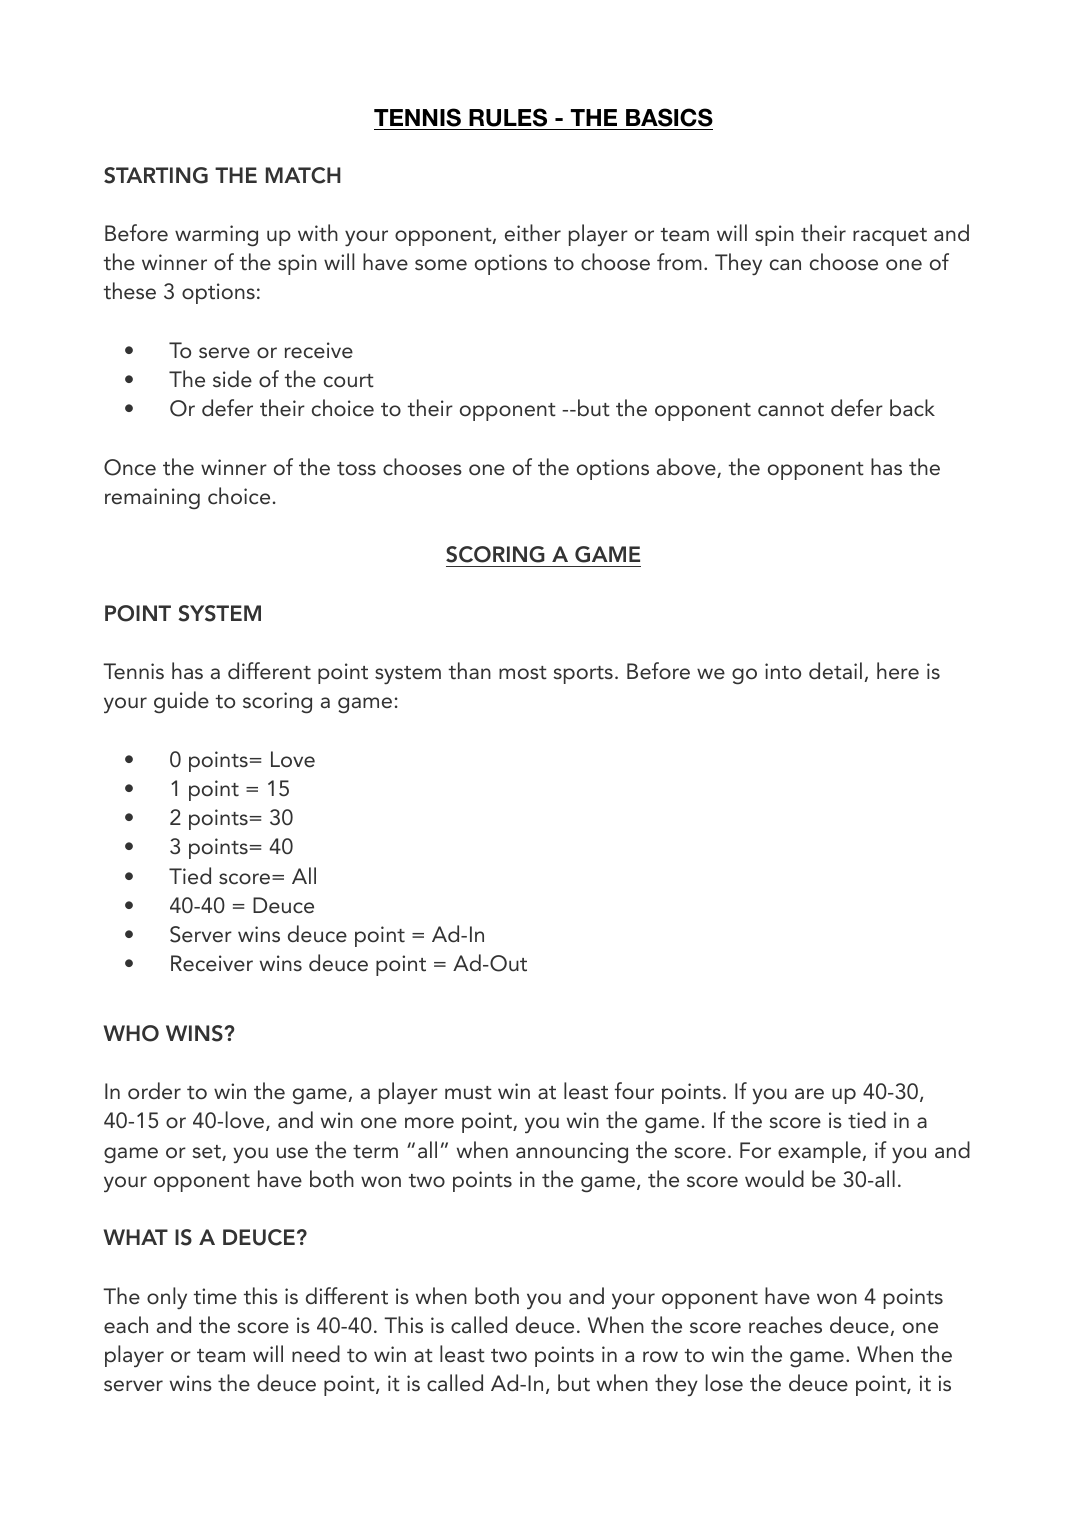 Image resolution: width=1087 pixels, height=1537 pixels. Describe the element at coordinates (660, 1357) in the document. I see `row` at that location.
